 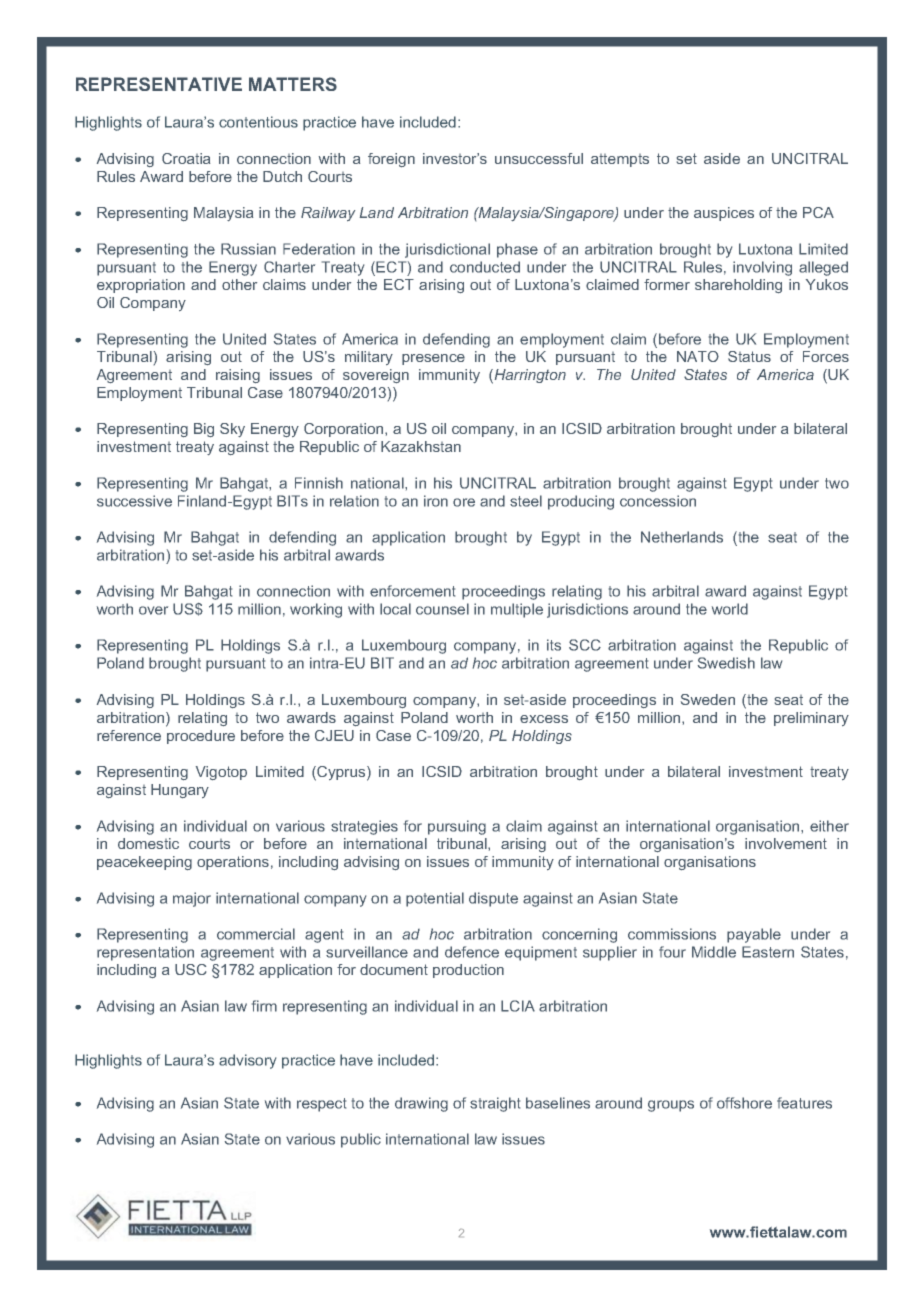 I want to click on straight, so click(x=495, y=1104).
